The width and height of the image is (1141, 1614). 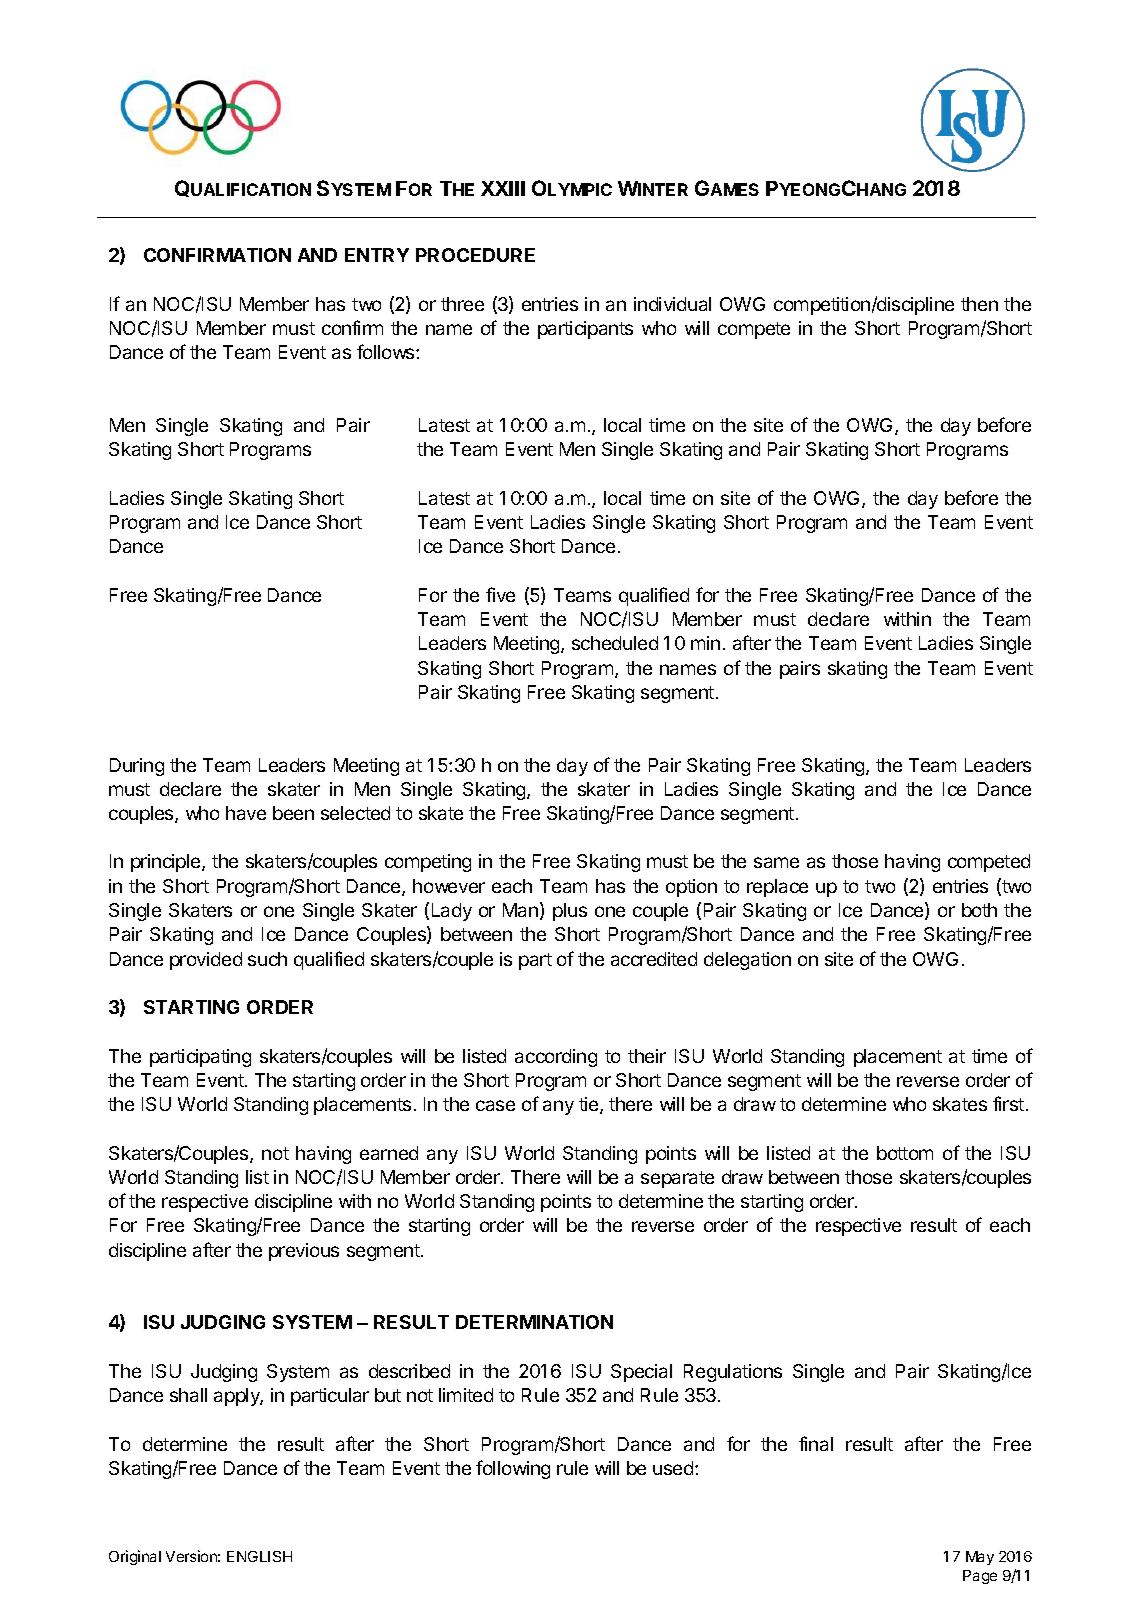 What do you see at coordinates (246, 813) in the image?
I see `have` at bounding box center [246, 813].
